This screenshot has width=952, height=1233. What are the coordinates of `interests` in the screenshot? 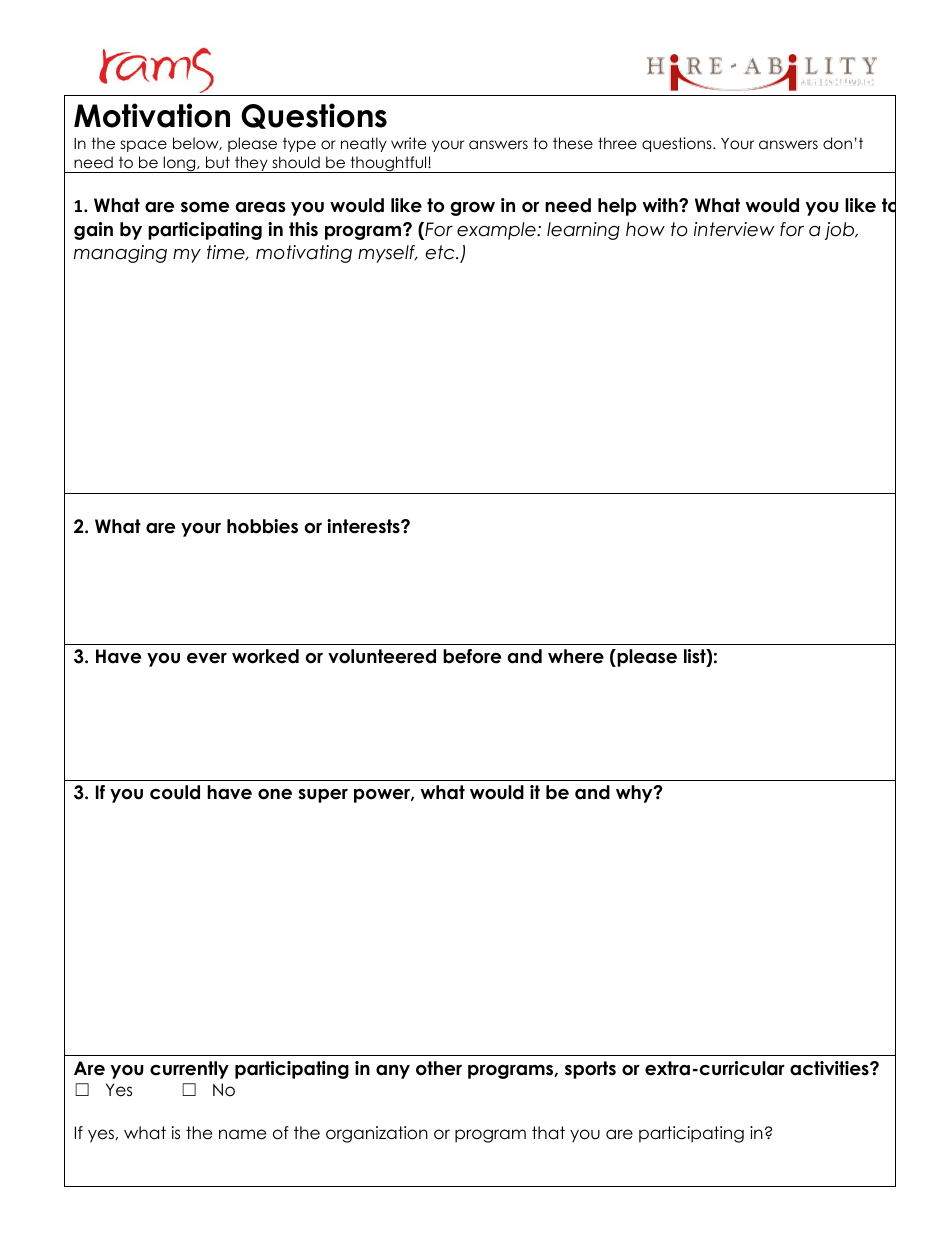 It's located at (364, 526).
